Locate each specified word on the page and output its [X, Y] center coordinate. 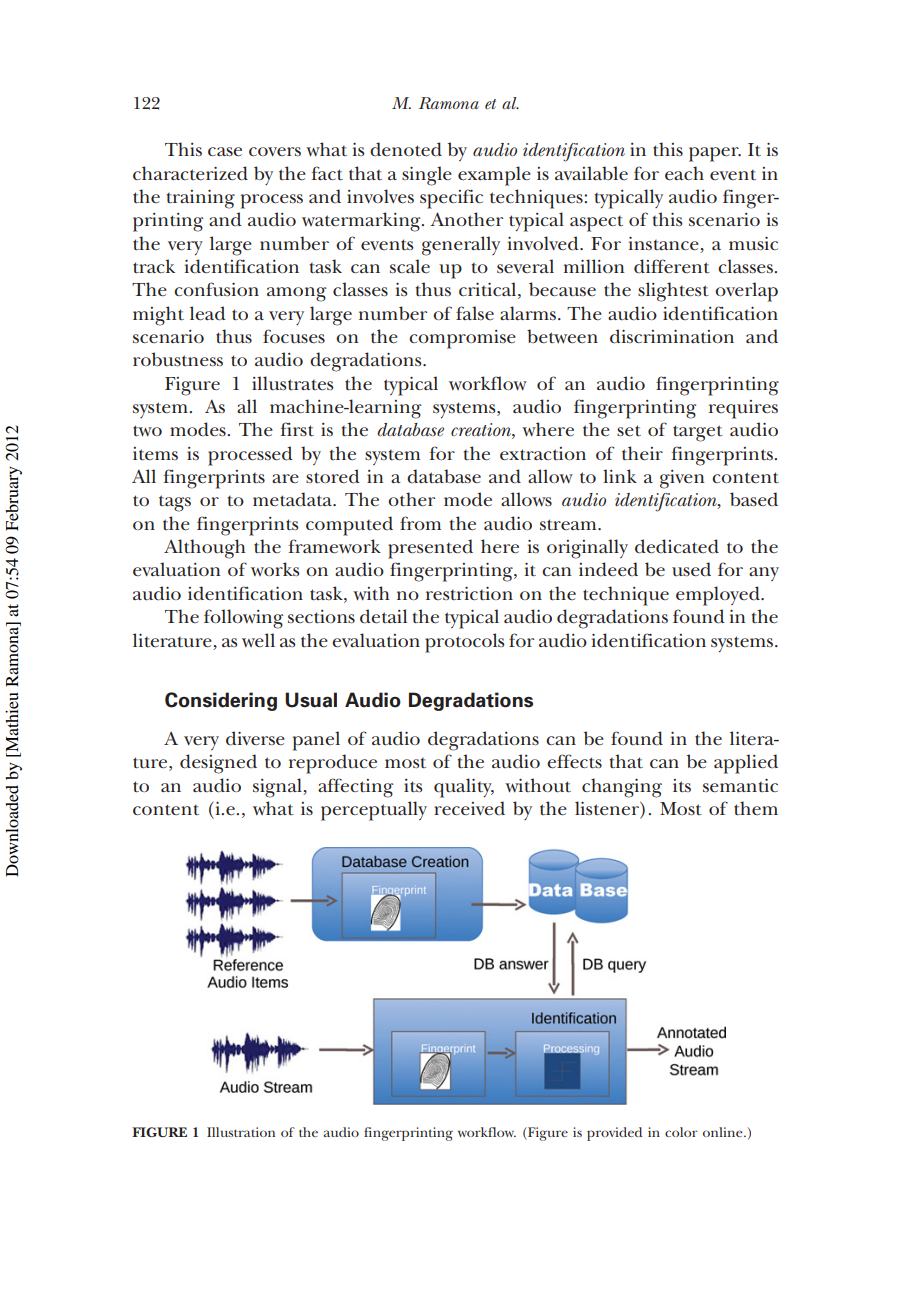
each [684, 173]
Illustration [241, 1132]
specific [451, 199]
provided [614, 1134]
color [681, 1132]
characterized [190, 173]
